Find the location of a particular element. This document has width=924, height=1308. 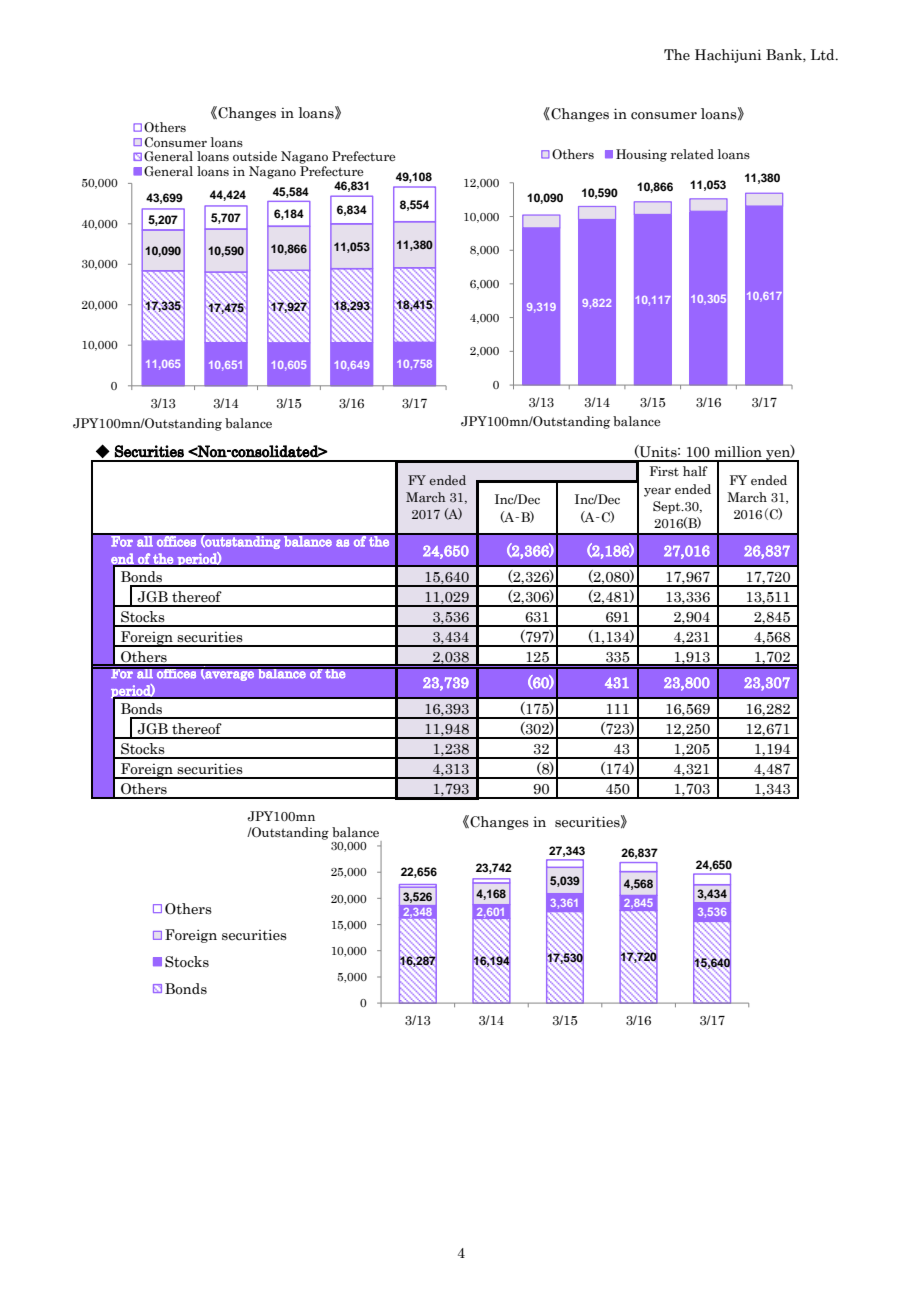

First is located at coordinates (664, 471).
